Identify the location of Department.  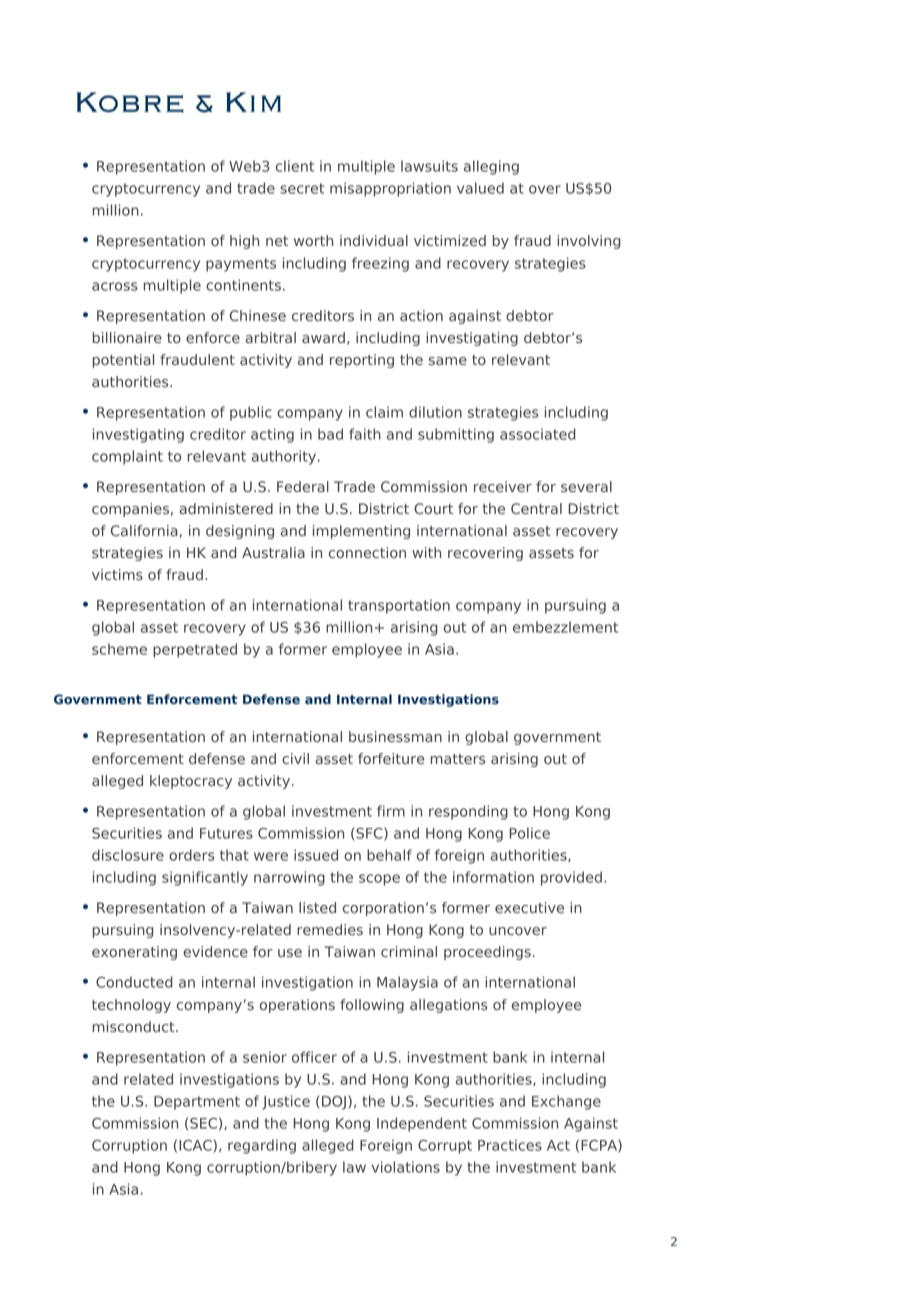
(197, 1103).
